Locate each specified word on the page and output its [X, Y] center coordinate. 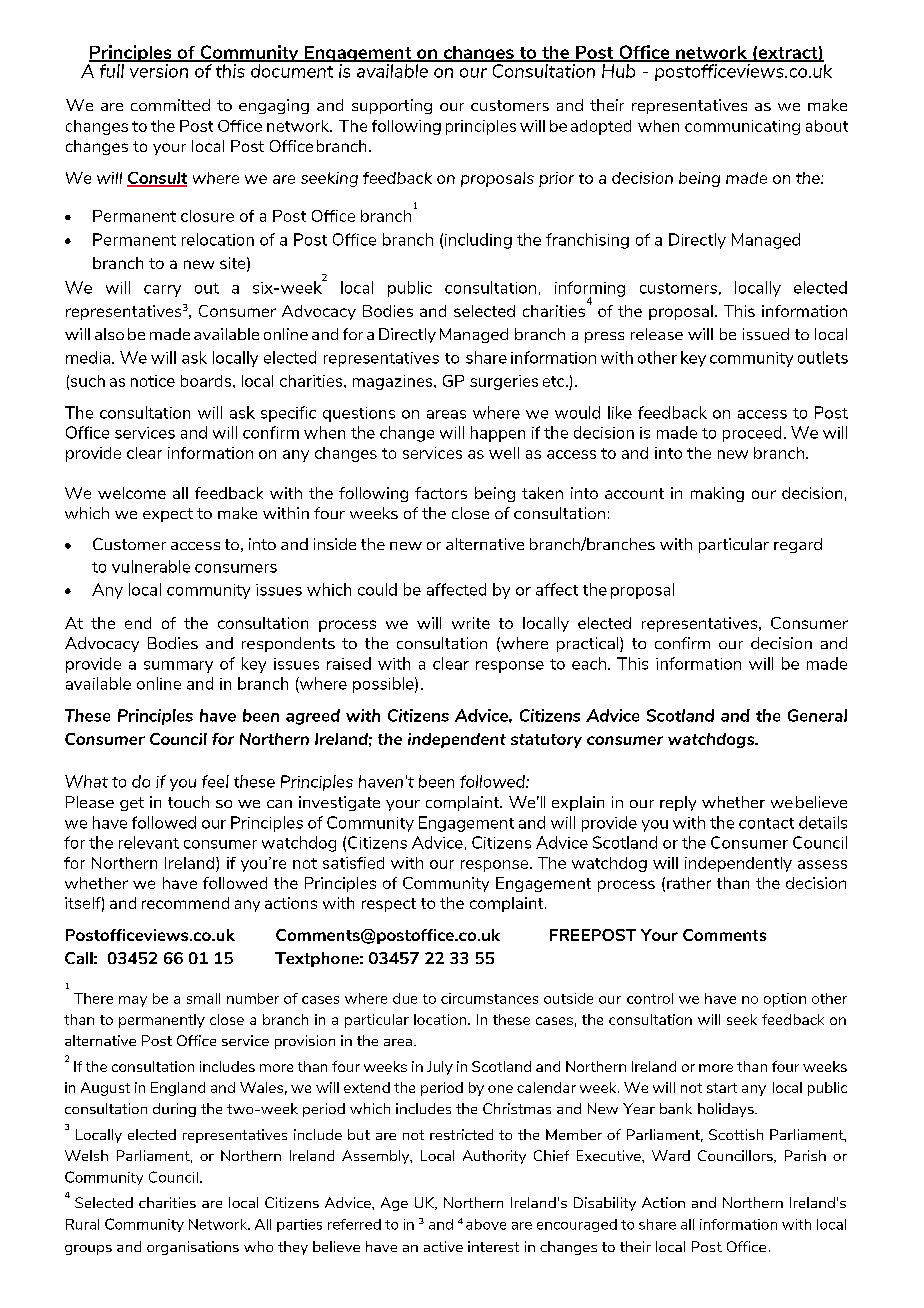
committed [170, 105]
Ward [671, 1155]
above [486, 1224]
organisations [193, 1248]
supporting [392, 106]
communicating [742, 127]
